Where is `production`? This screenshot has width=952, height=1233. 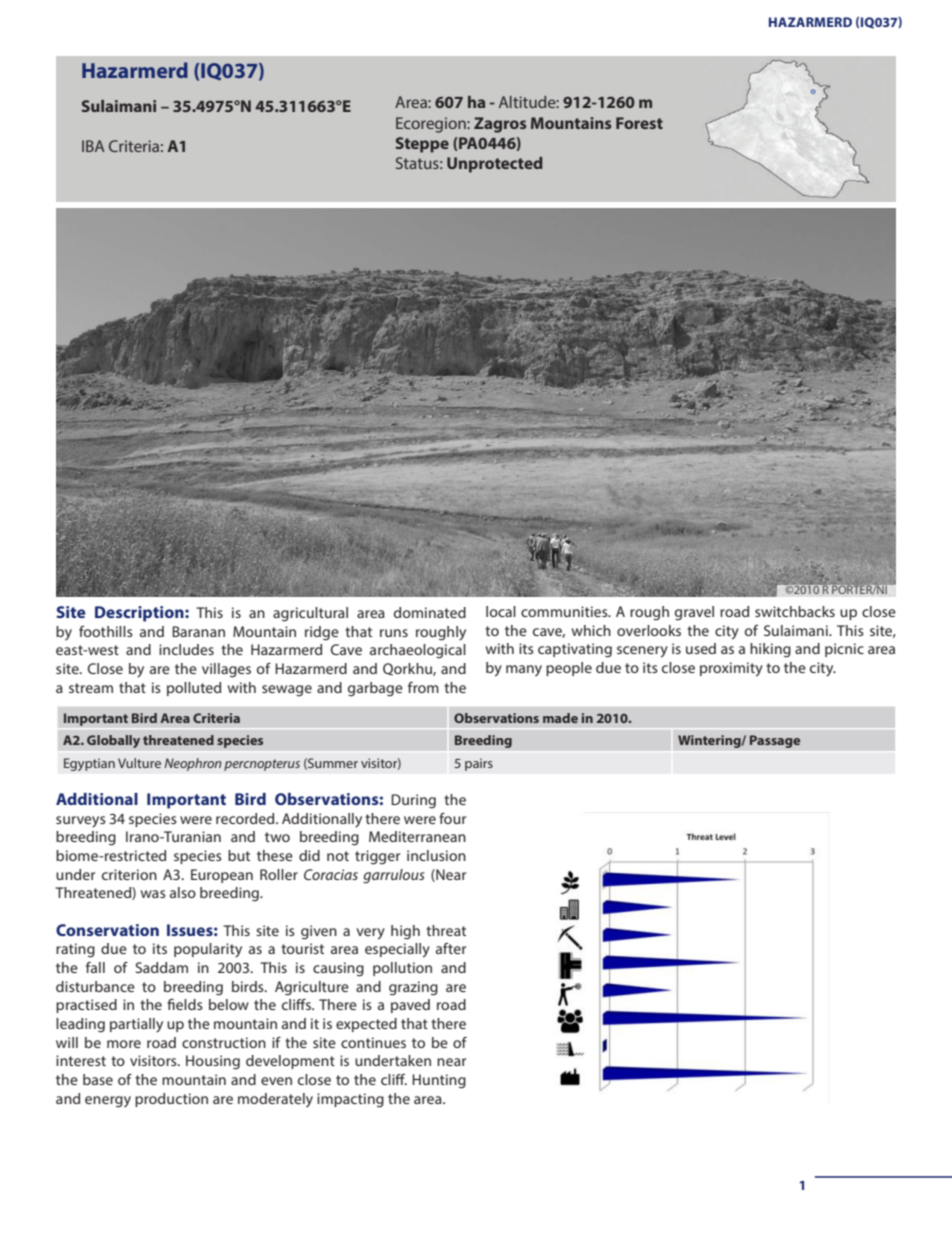
production is located at coordinates (171, 1100).
